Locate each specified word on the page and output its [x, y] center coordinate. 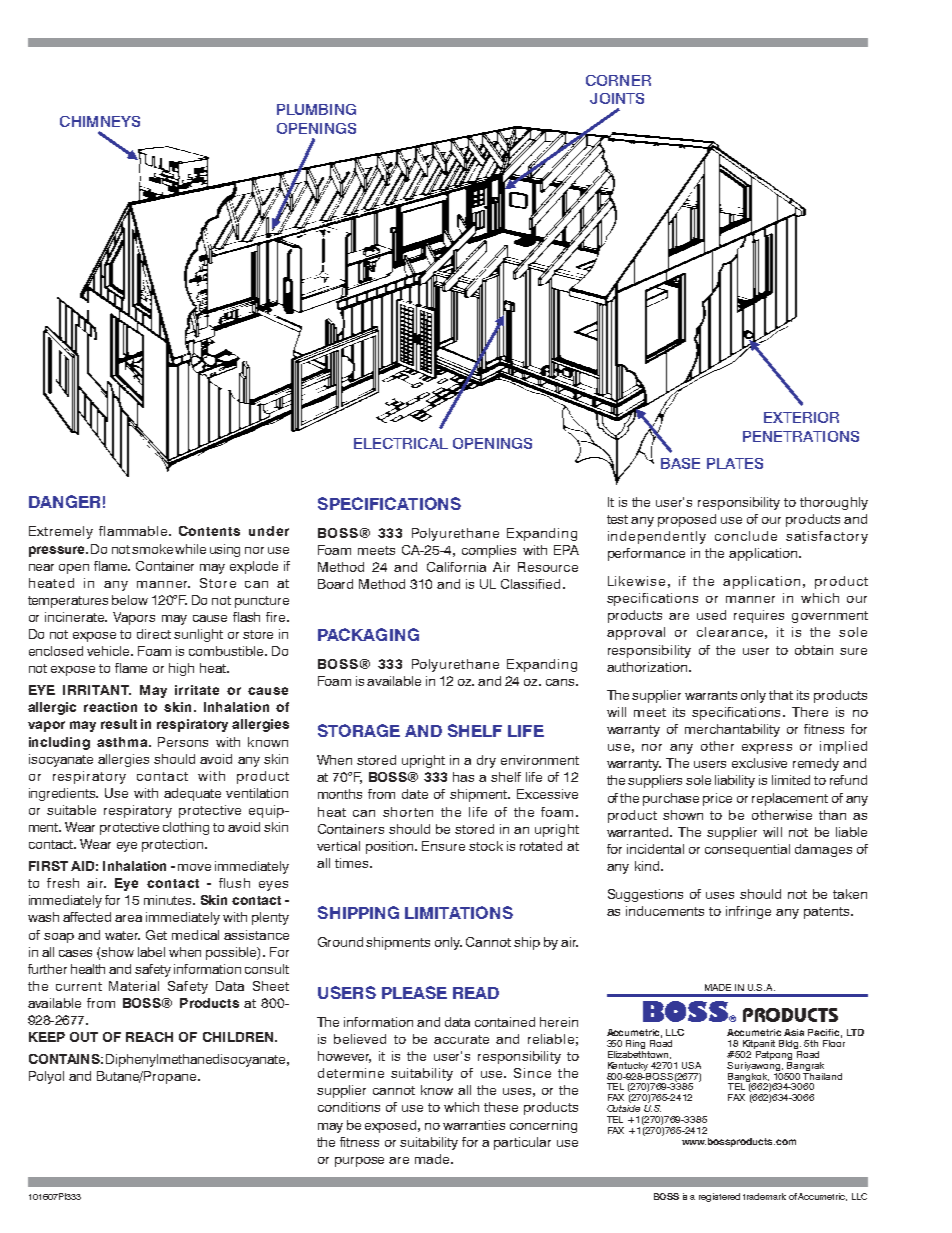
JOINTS [617, 98]
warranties [474, 1125]
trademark [764, 1196]
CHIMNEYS [100, 121]
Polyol [46, 1077]
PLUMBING [316, 109]
